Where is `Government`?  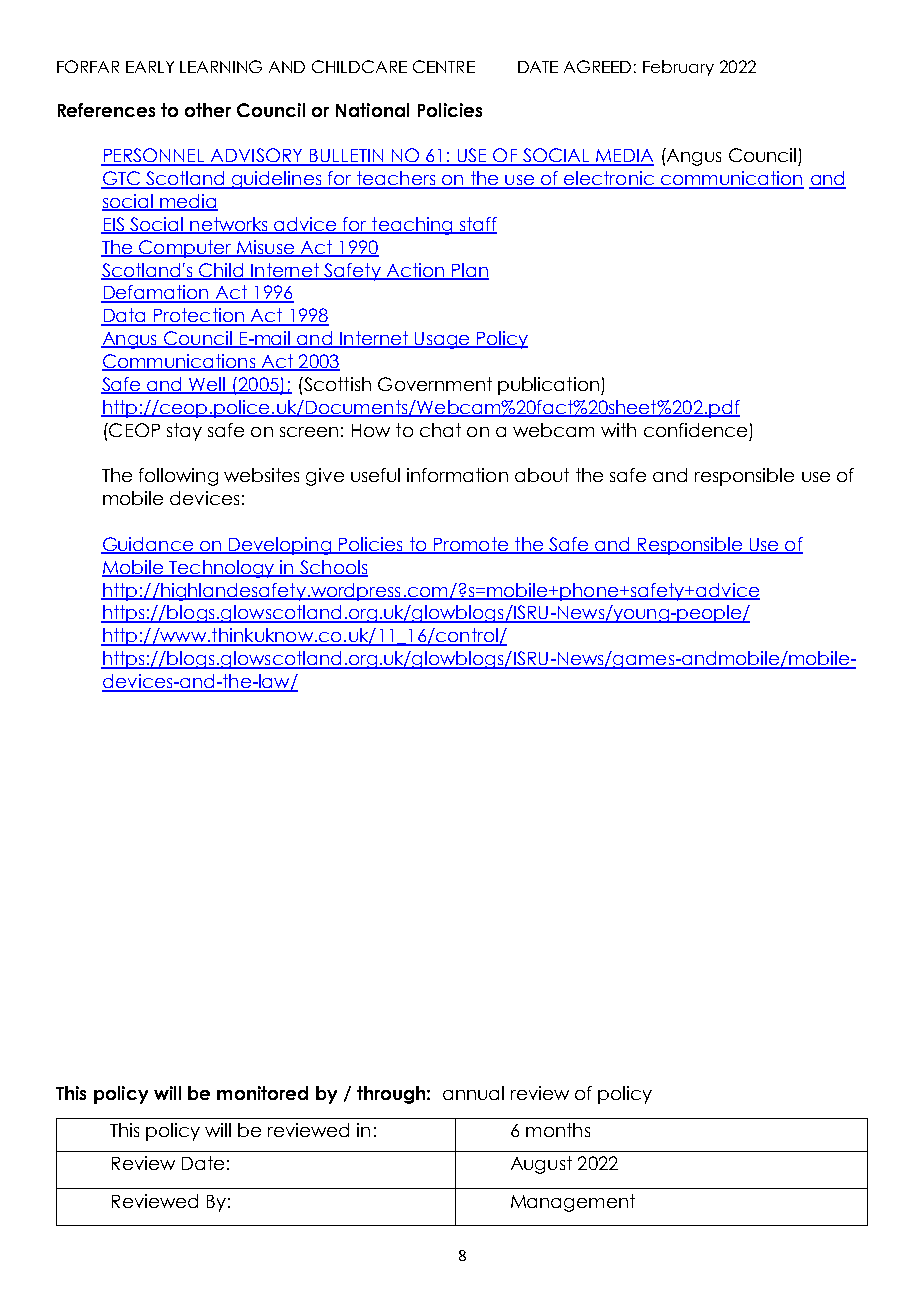
Government is located at coordinates (435, 384).
